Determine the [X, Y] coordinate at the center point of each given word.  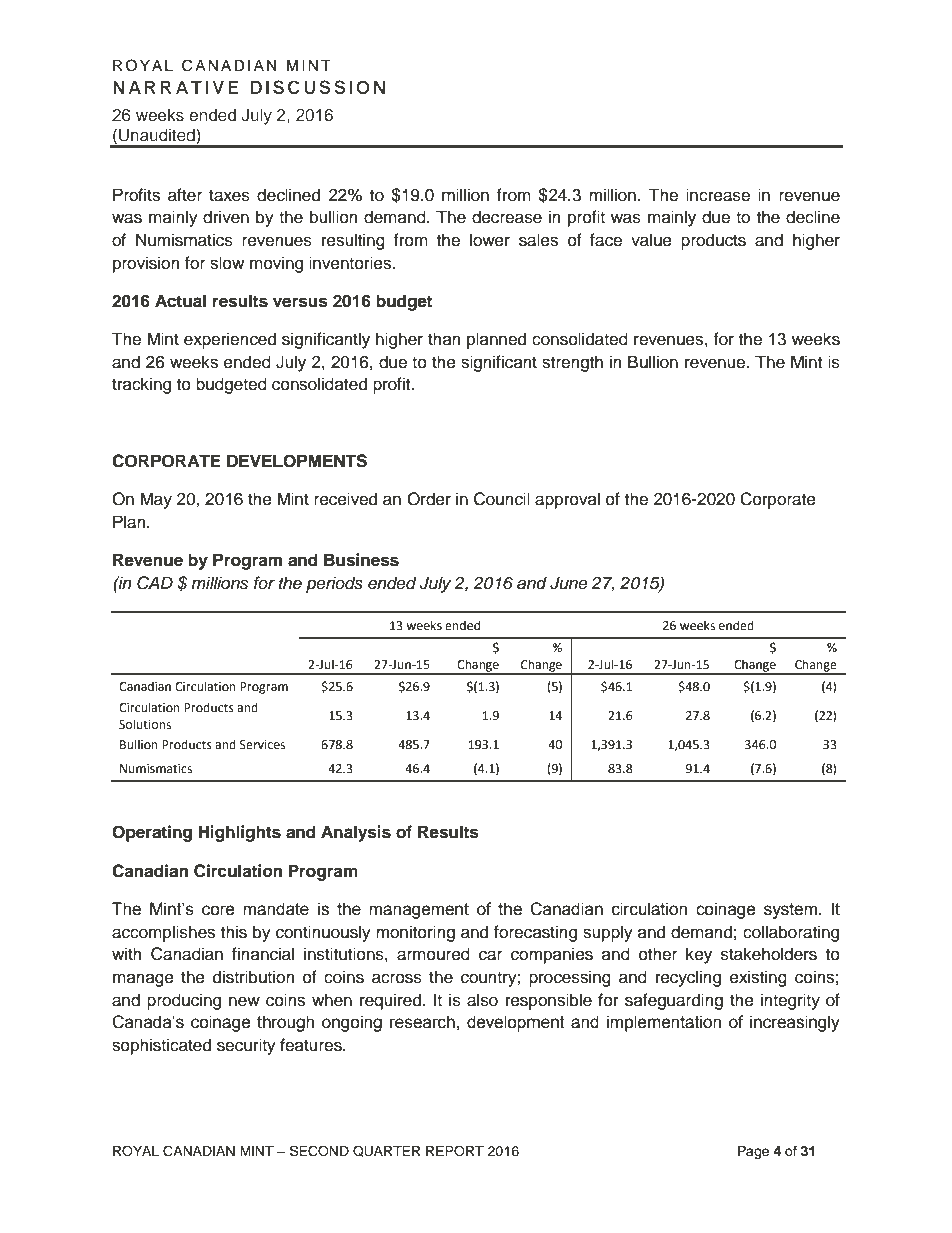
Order [429, 499]
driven [226, 217]
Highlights [239, 833]
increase [718, 195]
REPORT [455, 1151]
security [246, 1046]
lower [490, 240]
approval [567, 500]
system [790, 911]
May [156, 500]
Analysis [356, 833]
